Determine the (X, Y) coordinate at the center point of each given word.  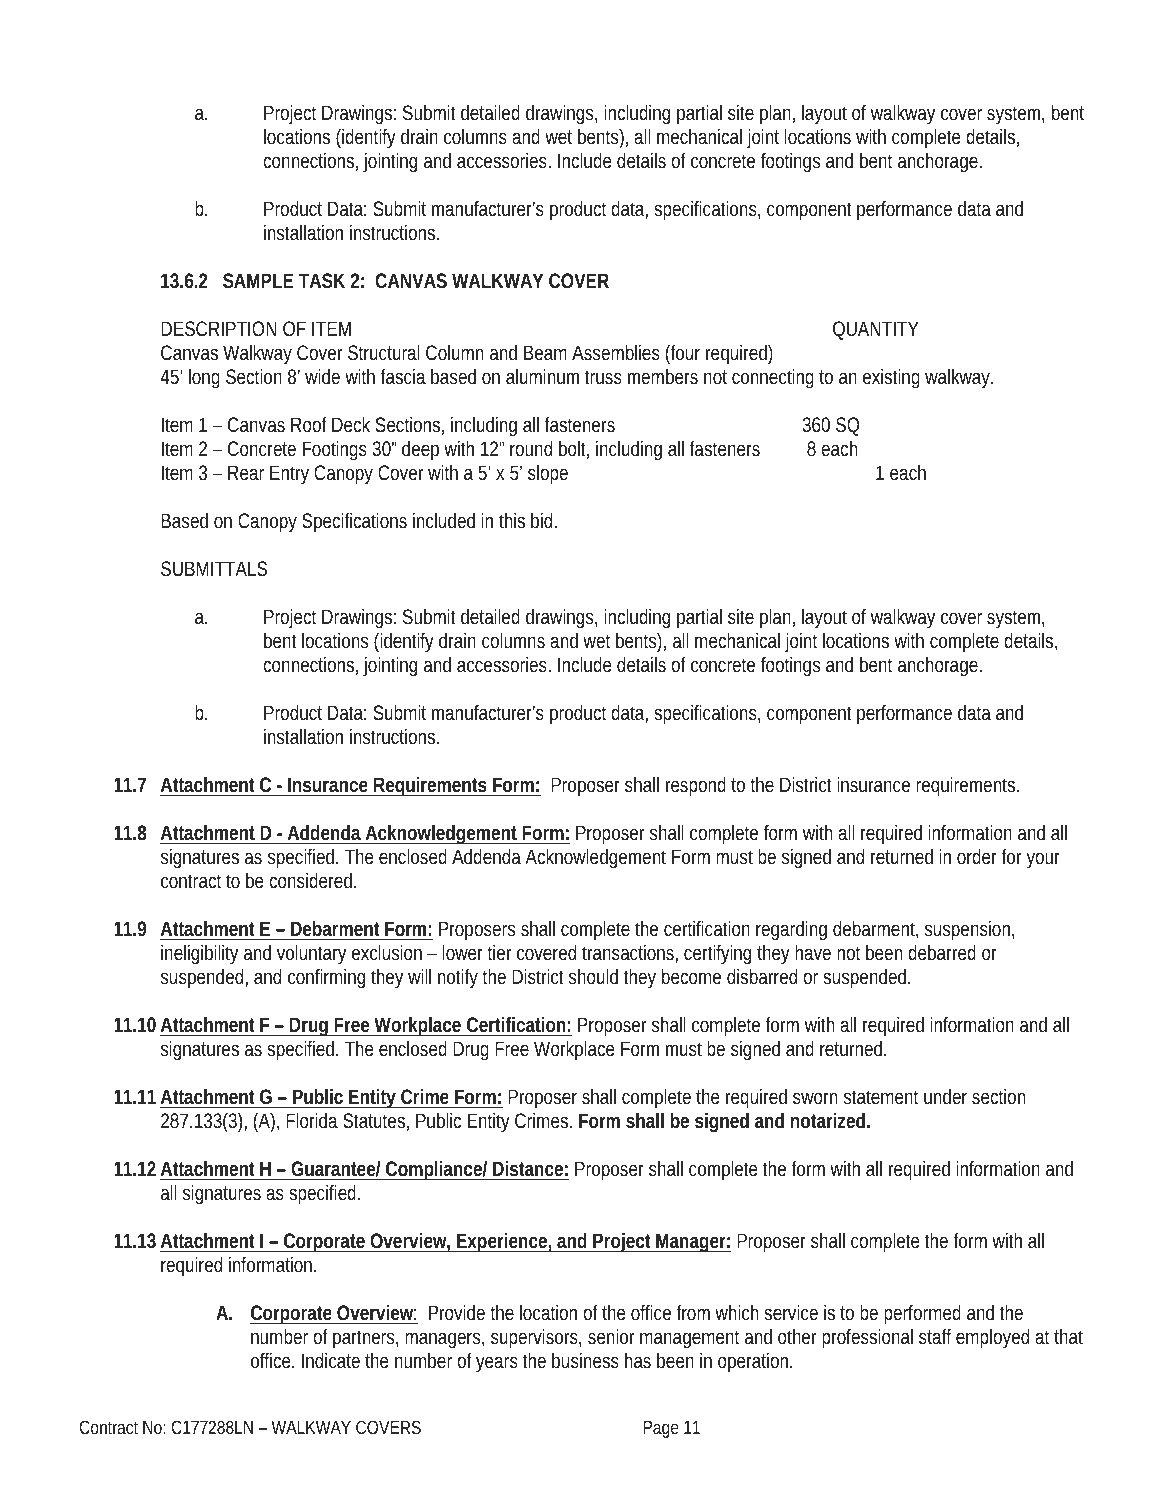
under (945, 1096)
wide (322, 376)
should (593, 976)
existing (891, 379)
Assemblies (616, 352)
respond (696, 787)
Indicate (331, 1360)
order (977, 856)
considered (310, 880)
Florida (312, 1120)
